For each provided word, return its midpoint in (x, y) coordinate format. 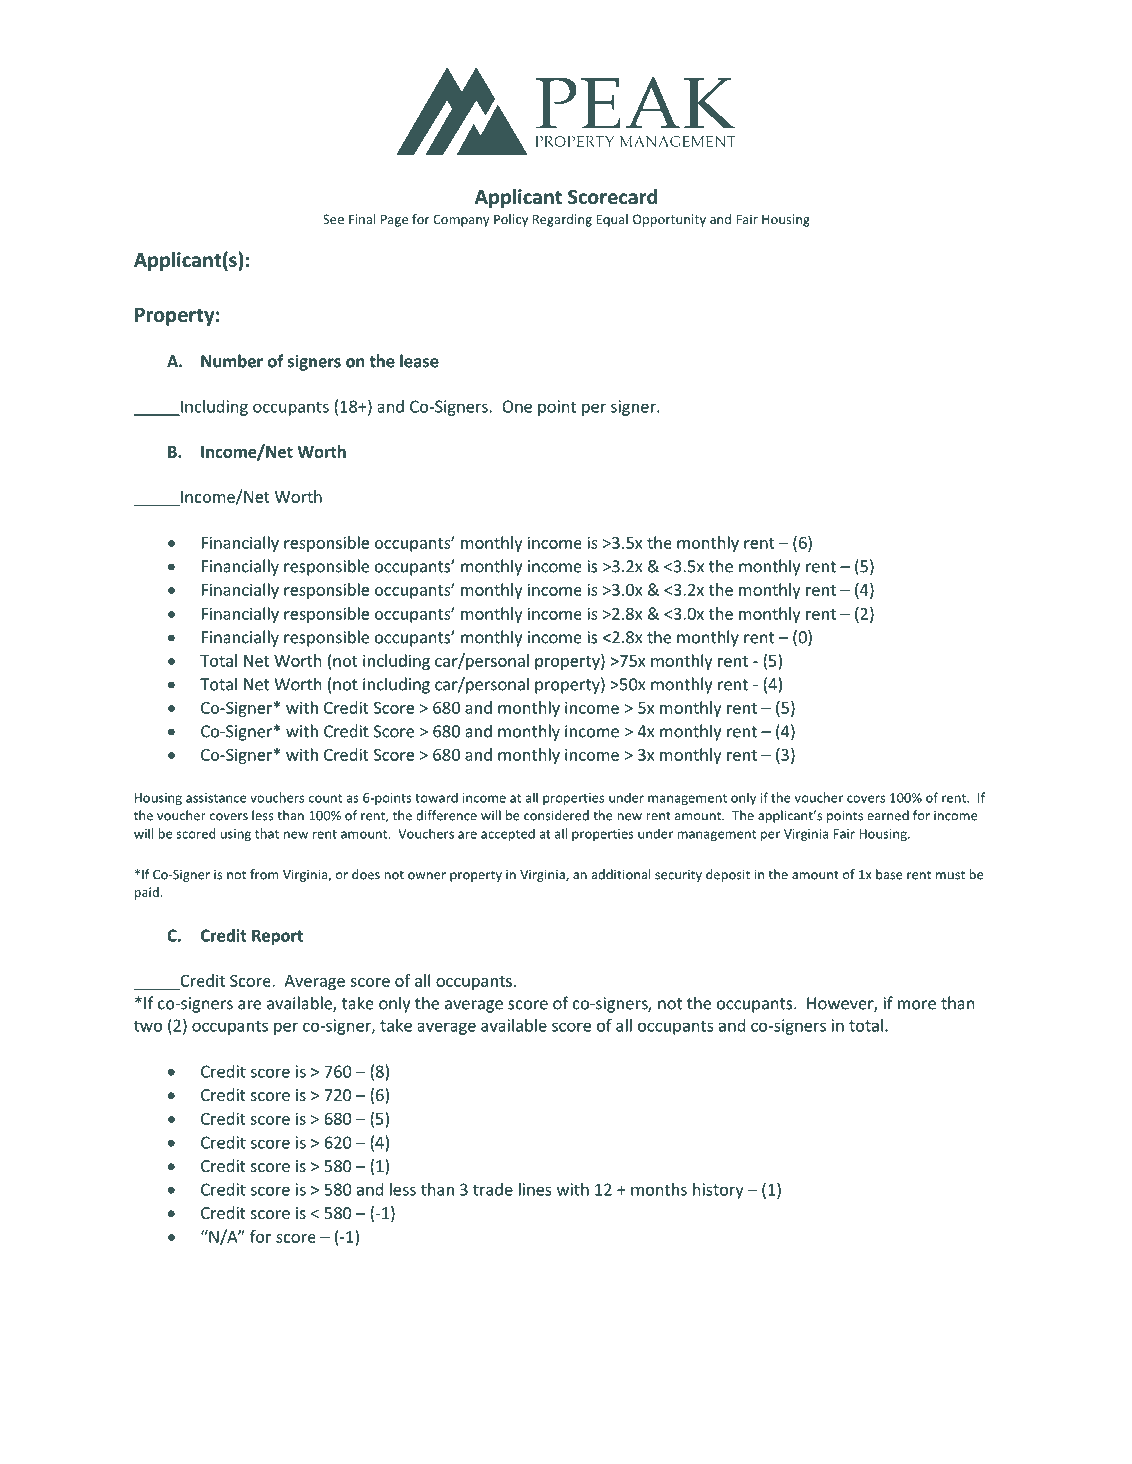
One (517, 406)
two (148, 1026)
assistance (216, 798)
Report (277, 937)
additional (621, 874)
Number (232, 361)
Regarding (562, 220)
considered (556, 815)
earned (888, 815)
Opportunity (669, 220)
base (889, 874)
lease (419, 361)
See (333, 219)
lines (535, 1189)
